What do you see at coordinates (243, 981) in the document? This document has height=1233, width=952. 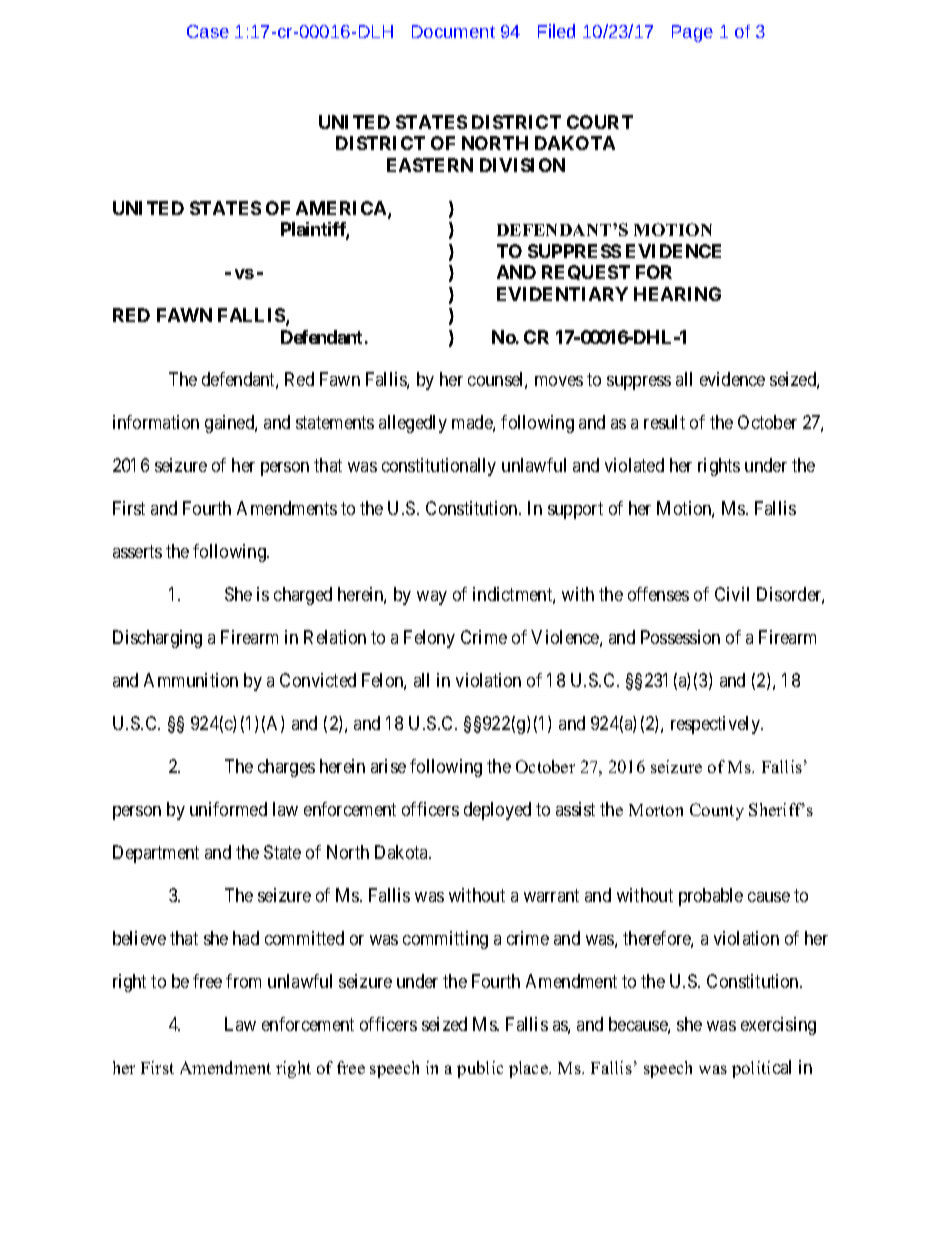 I see `from` at bounding box center [243, 981].
